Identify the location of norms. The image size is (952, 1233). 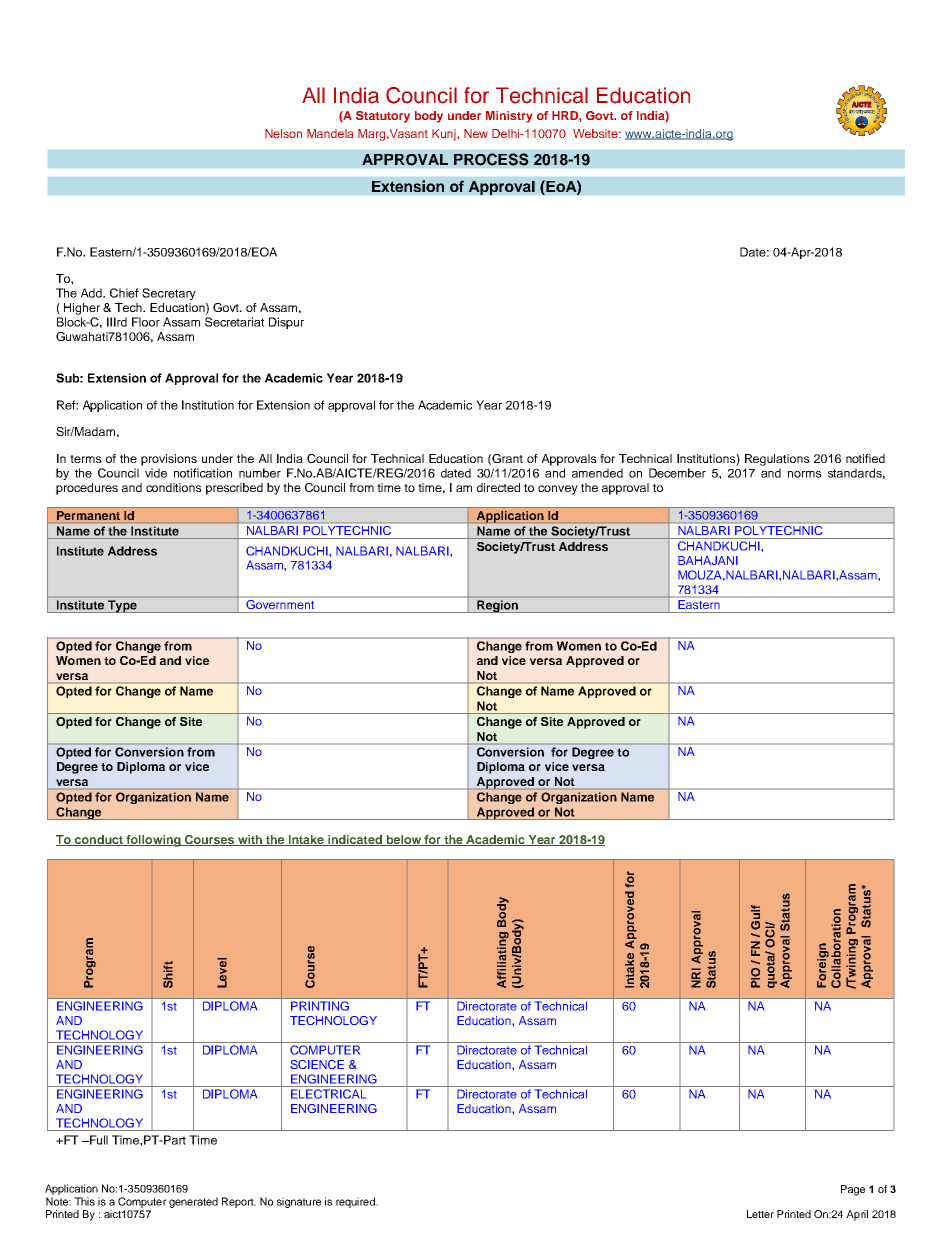
(805, 474).
